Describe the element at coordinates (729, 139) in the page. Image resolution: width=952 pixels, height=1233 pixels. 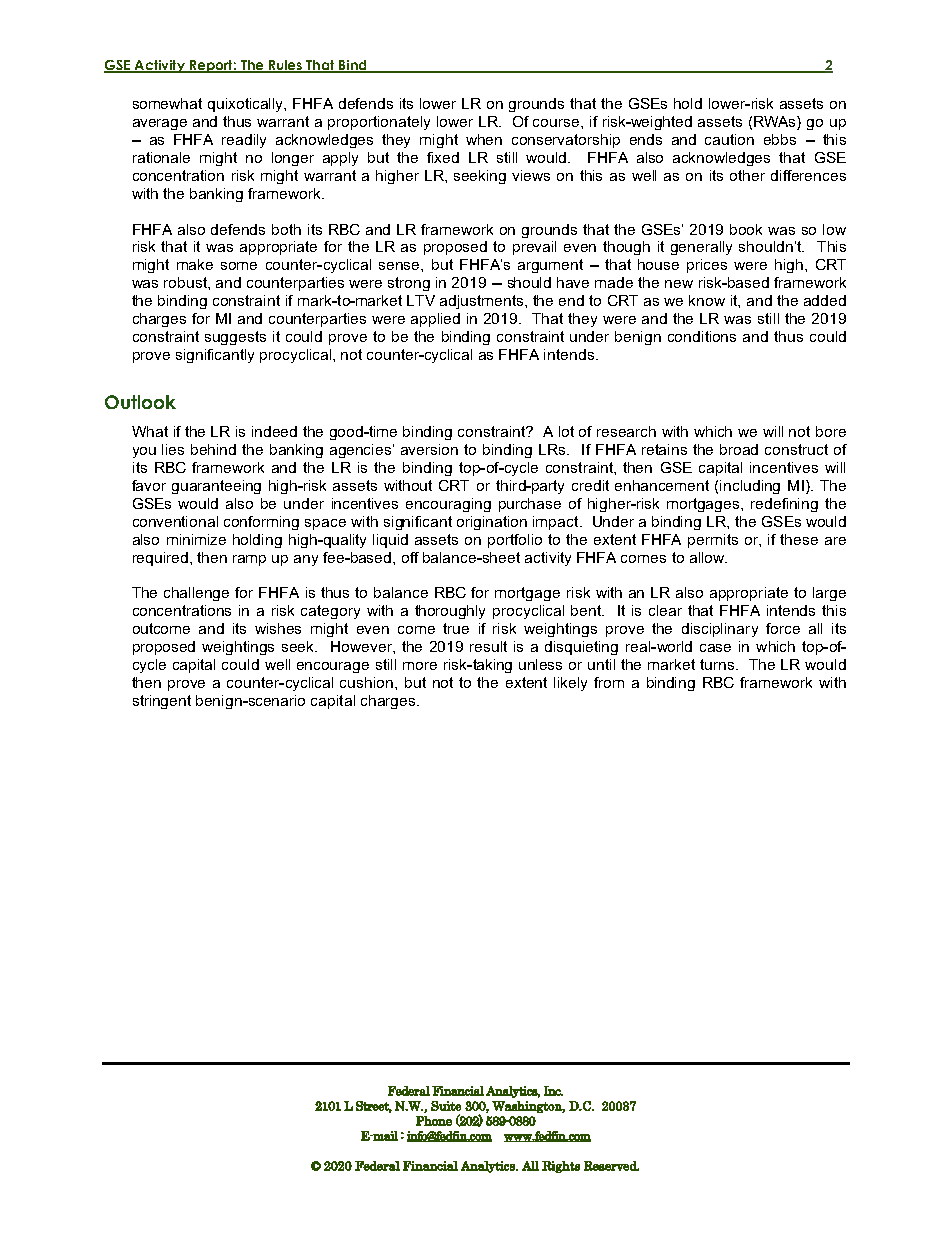
I see `caution` at that location.
